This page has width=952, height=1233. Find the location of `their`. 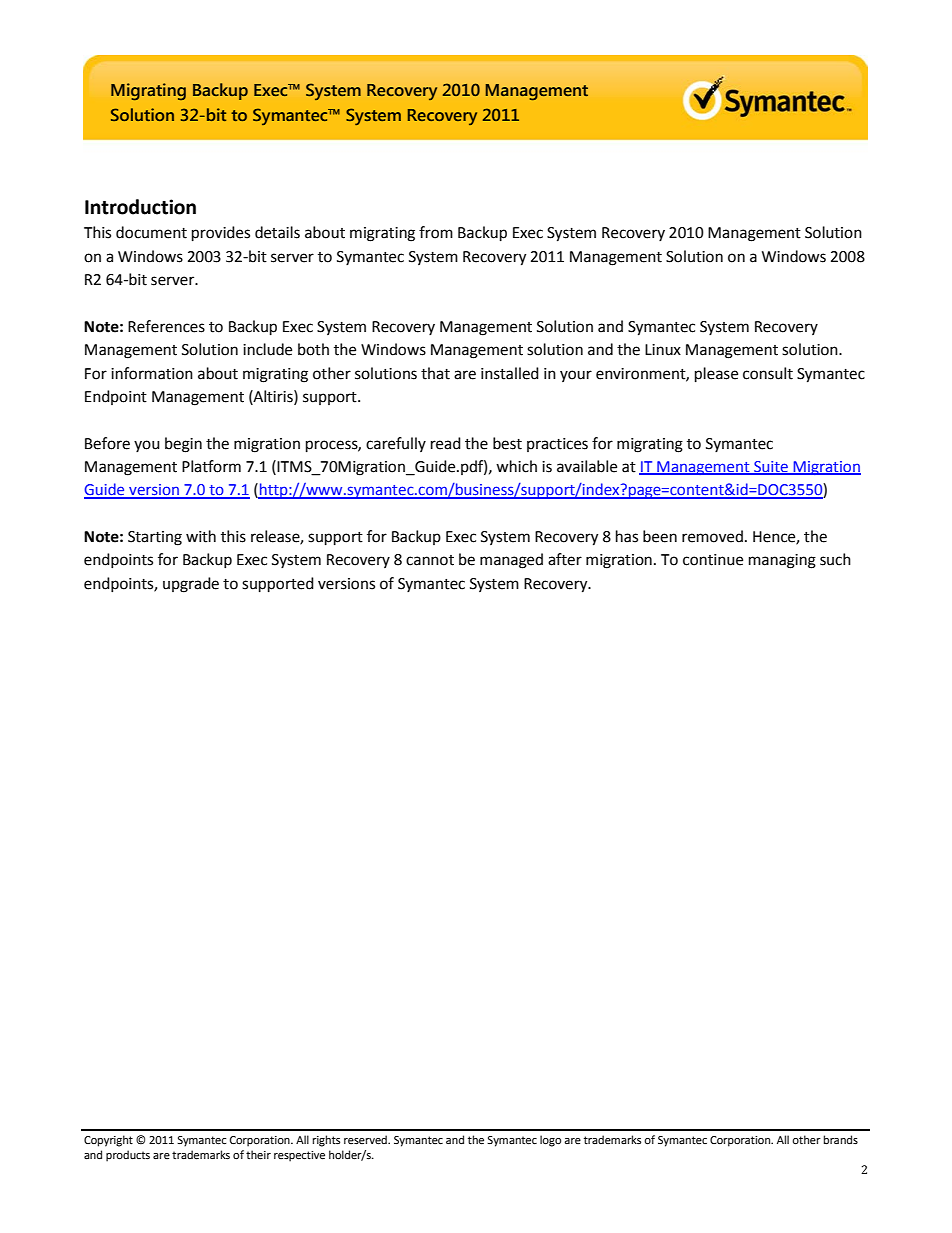

their is located at coordinates (258, 1155).
